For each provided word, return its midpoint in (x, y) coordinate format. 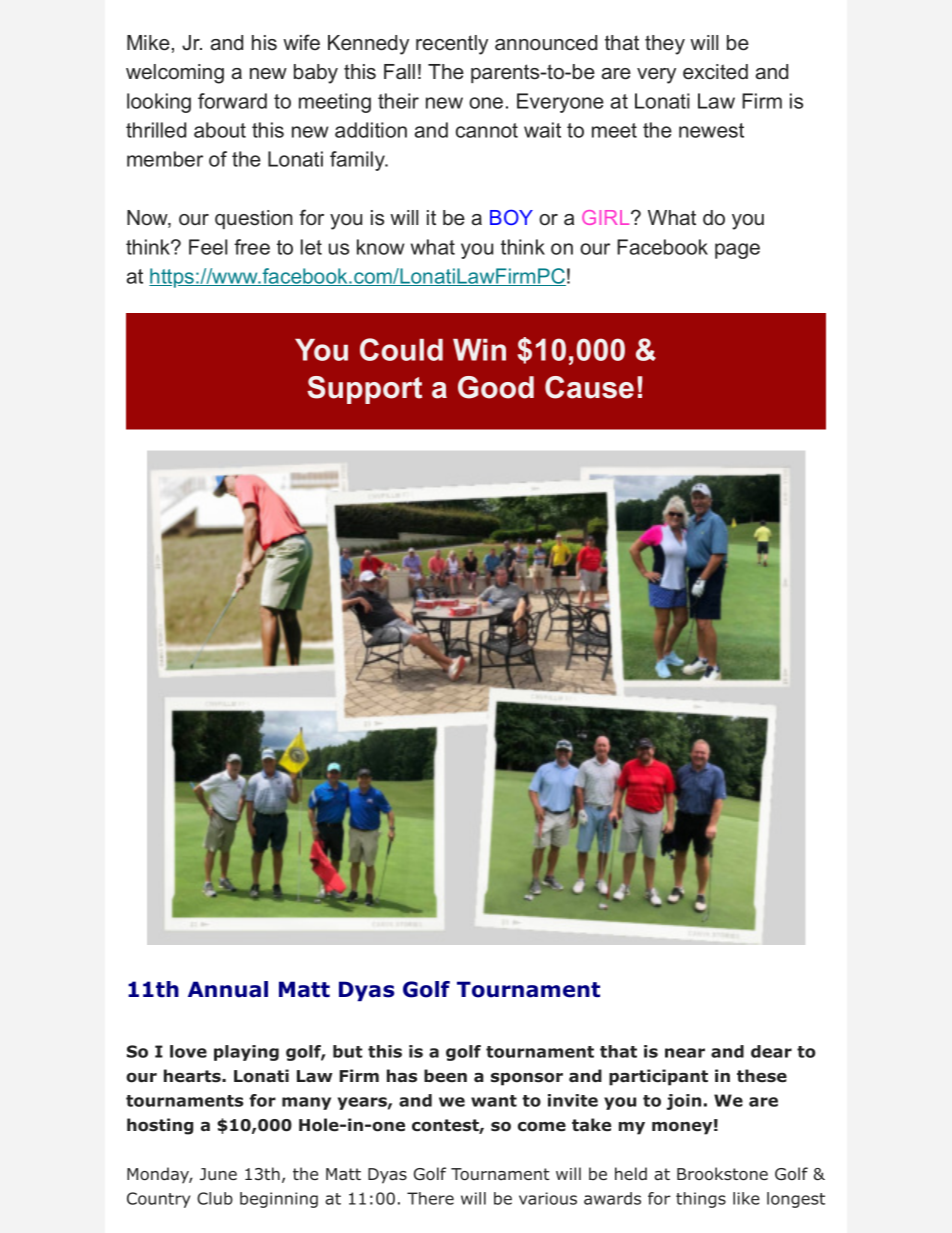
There (430, 1198)
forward (232, 101)
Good (496, 387)
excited (715, 72)
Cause (589, 387)
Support (364, 390)
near (685, 1053)
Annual (228, 989)
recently (452, 45)
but (347, 1051)
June (218, 1174)
